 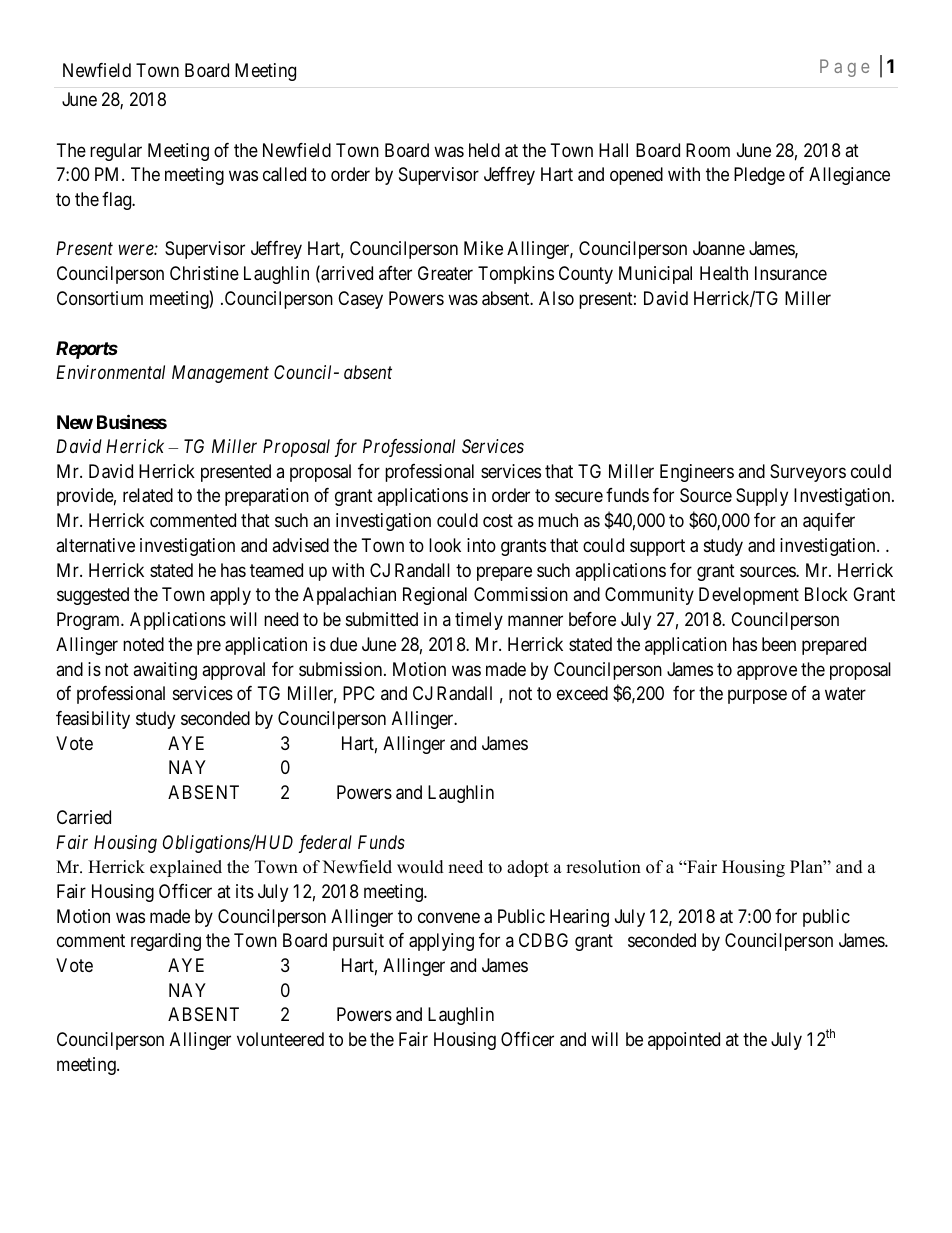 What do you see at coordinates (757, 697) in the page?
I see `purpose` at bounding box center [757, 697].
